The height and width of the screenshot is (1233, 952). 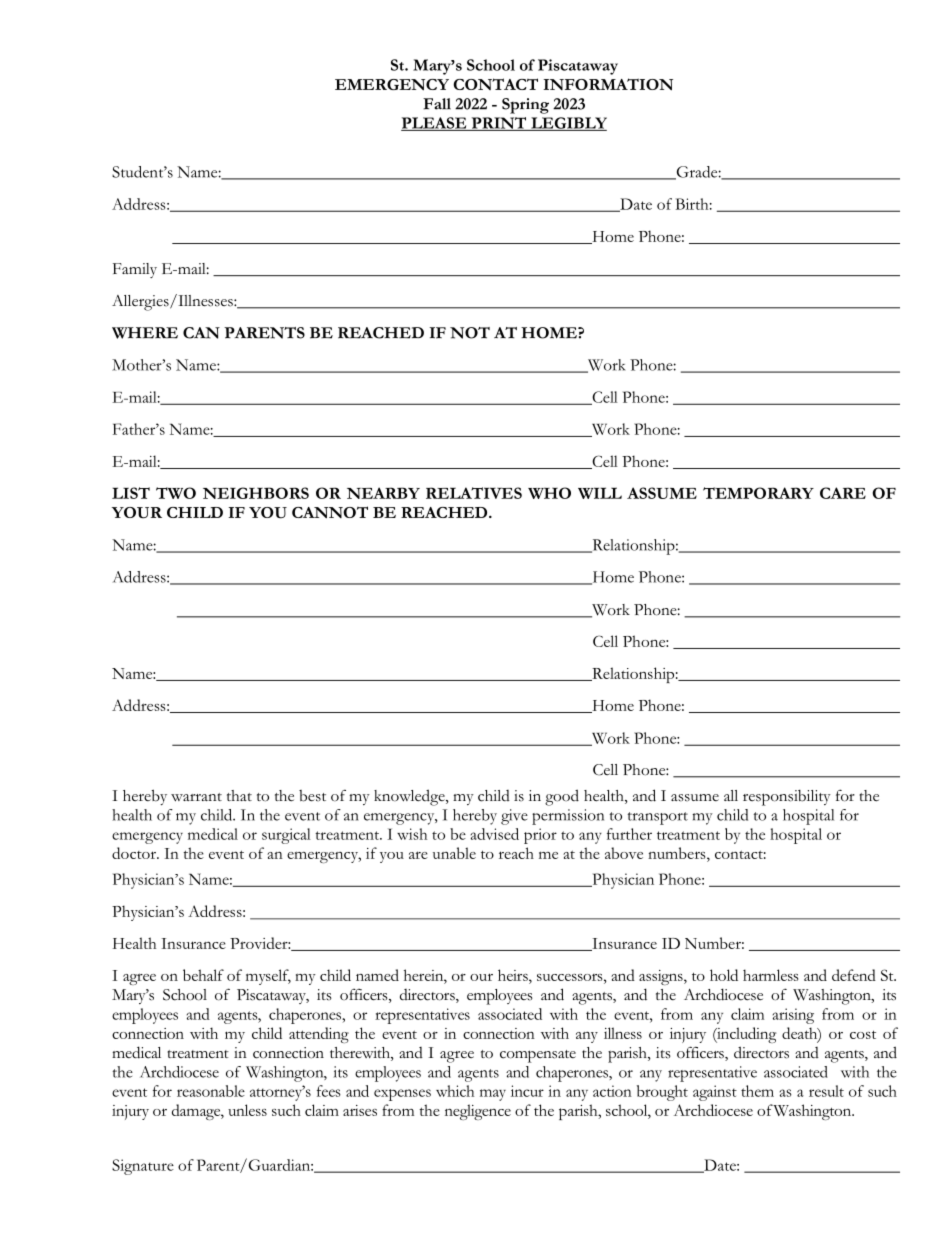 I want to click on them, so click(x=757, y=1091).
